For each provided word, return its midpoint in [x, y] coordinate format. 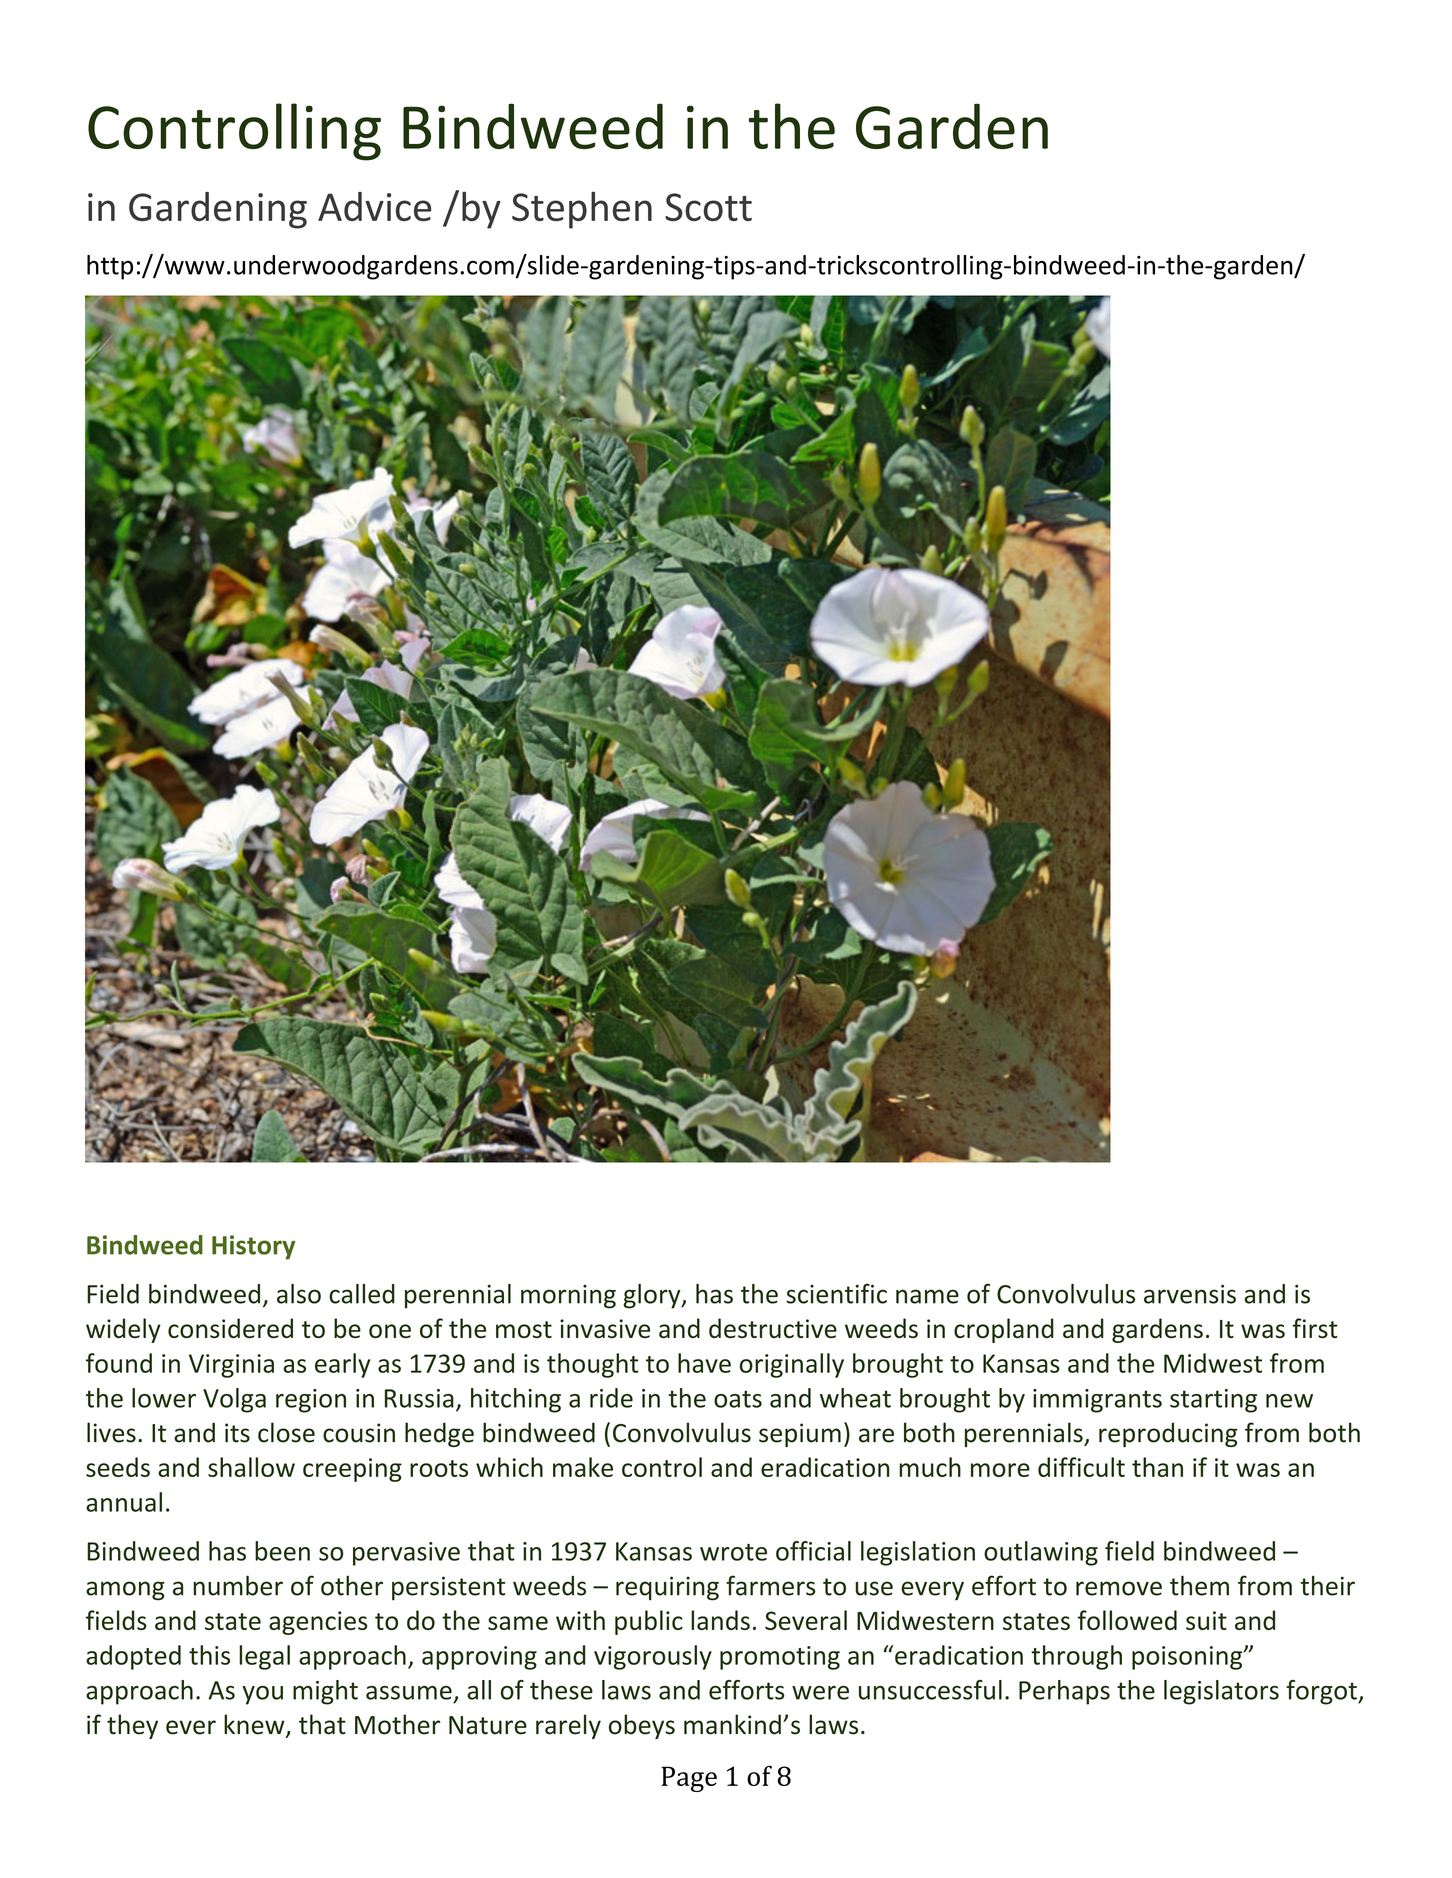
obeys [642, 1726]
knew [255, 1725]
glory [653, 1296]
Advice [375, 206]
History [253, 1247]
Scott [708, 207]
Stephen [582, 210]
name [927, 1296]
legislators [1221, 1692]
